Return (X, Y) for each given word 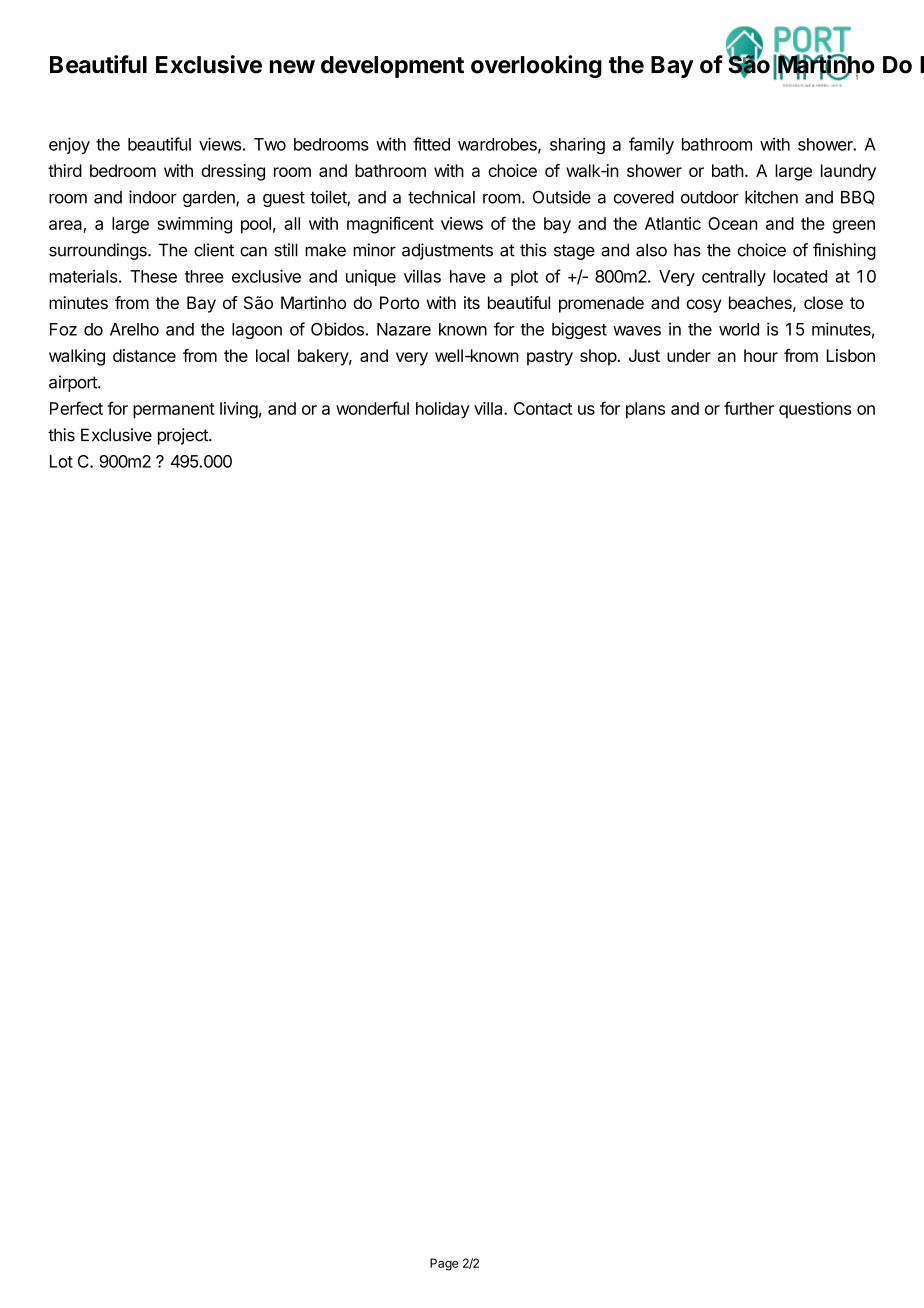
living (239, 410)
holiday (443, 410)
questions (815, 410)
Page (444, 1264)
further (749, 408)
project (184, 436)
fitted (431, 144)
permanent (174, 410)
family (651, 145)
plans (645, 410)
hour (761, 355)
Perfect (76, 408)
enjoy (69, 145)
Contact (543, 408)
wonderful (372, 408)
